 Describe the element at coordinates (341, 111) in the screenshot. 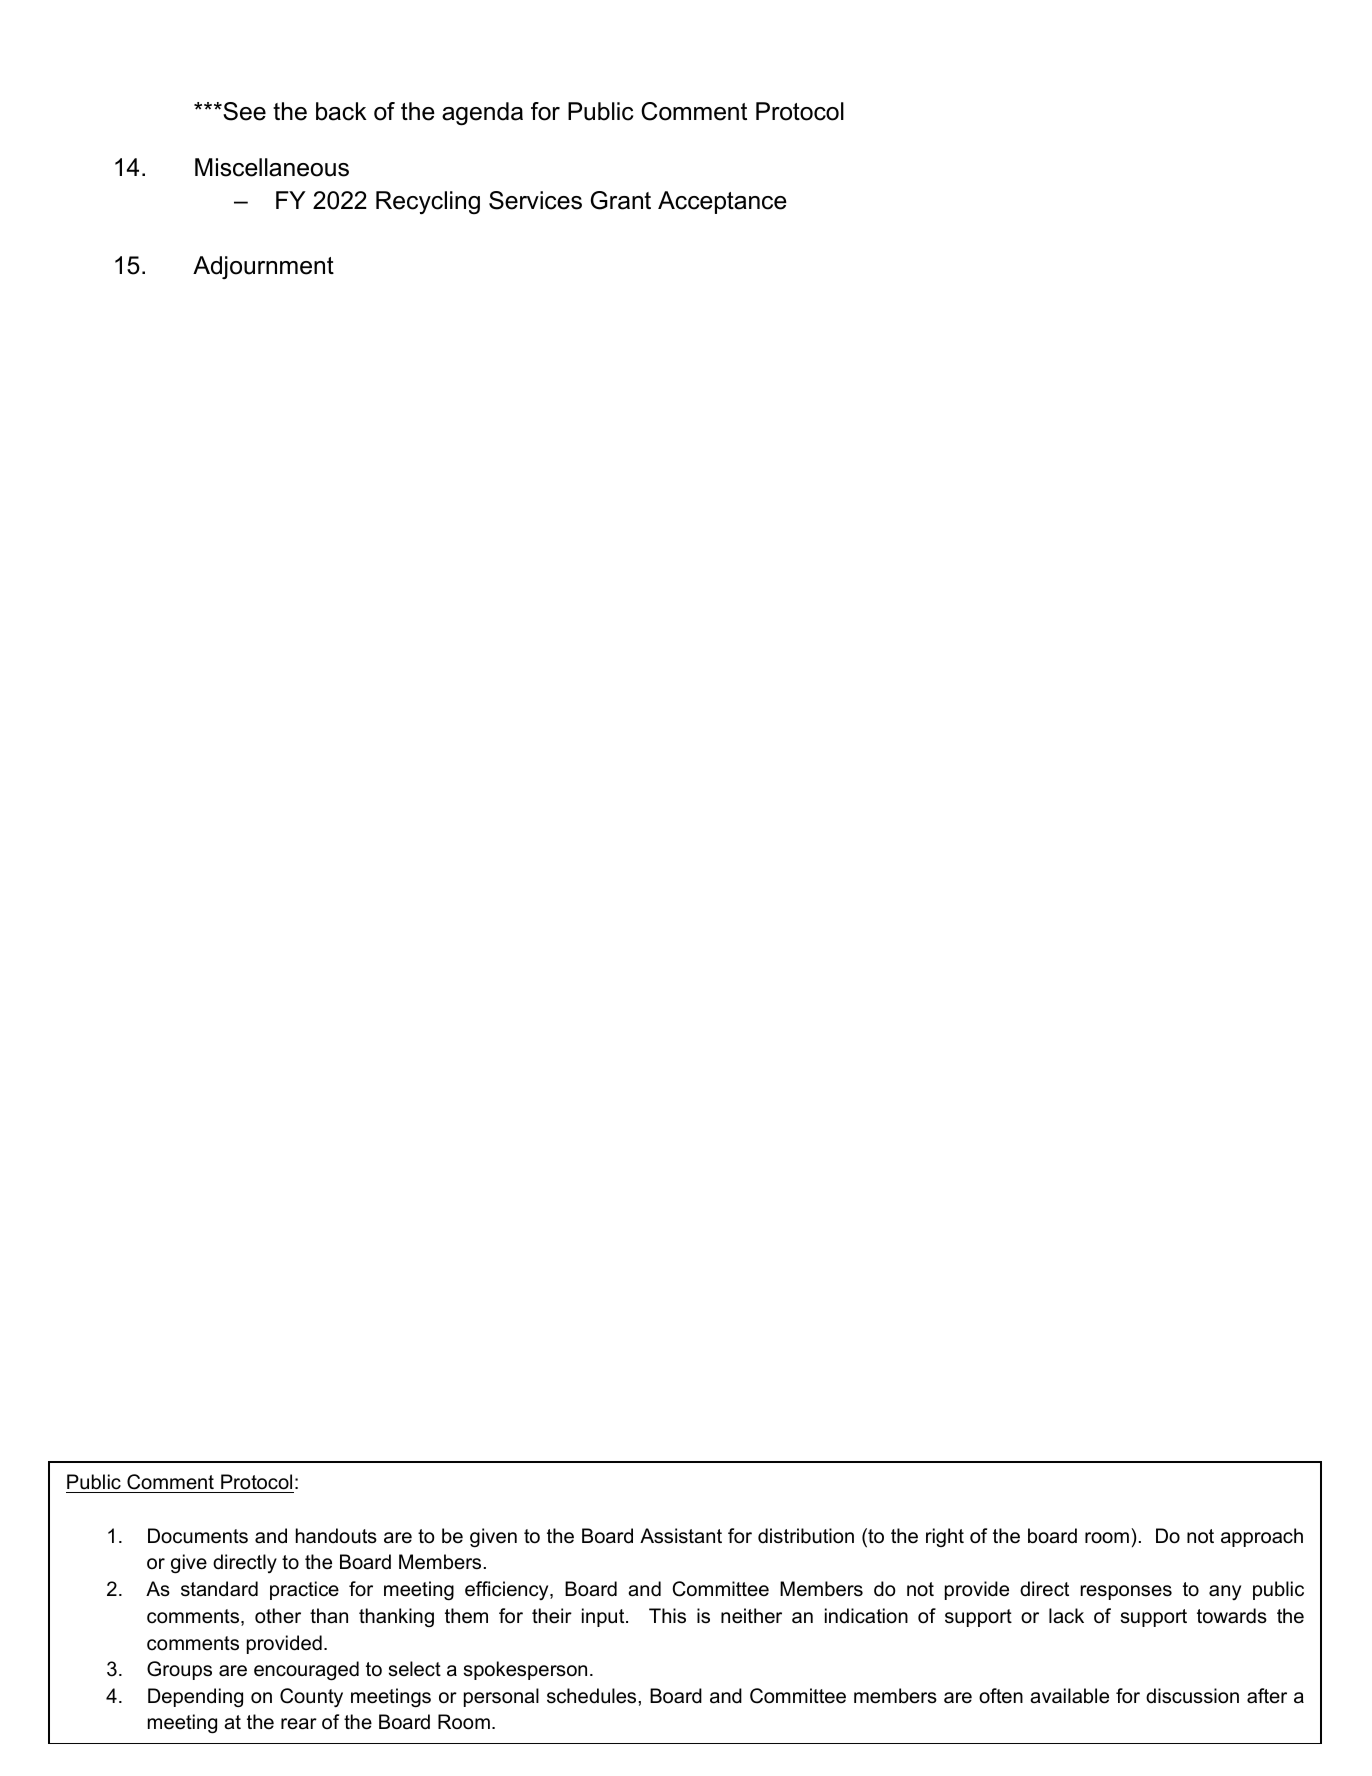

I see `back` at that location.
